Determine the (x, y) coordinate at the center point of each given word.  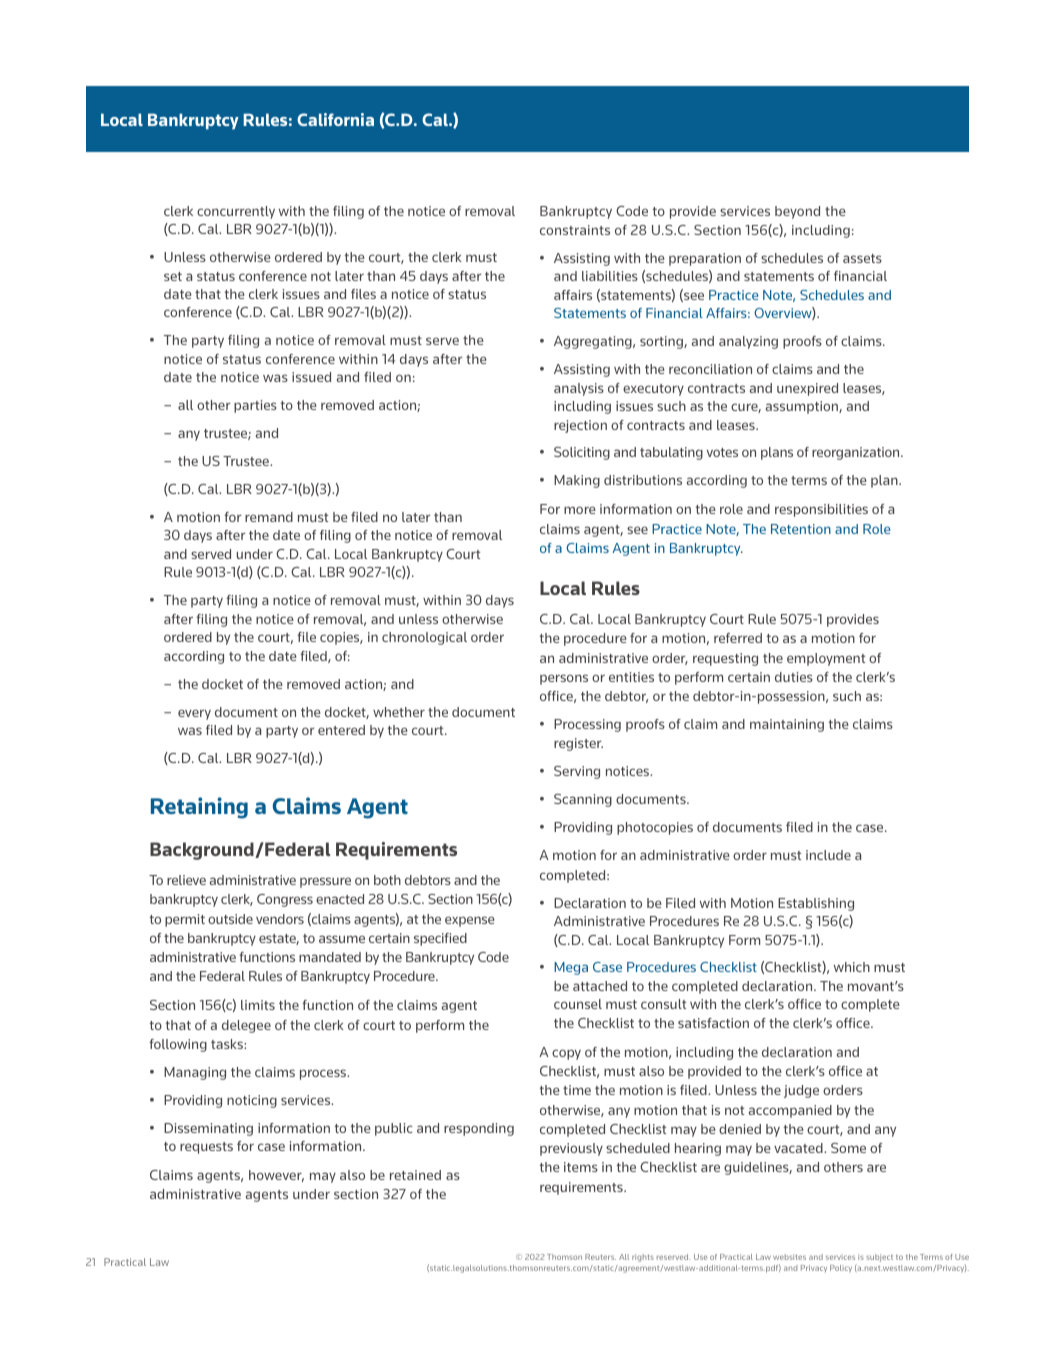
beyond (797, 212)
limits (258, 1005)
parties (255, 406)
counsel (578, 1004)
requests (206, 1148)
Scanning (583, 800)
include (828, 855)
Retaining (199, 808)
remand (269, 517)
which (852, 967)
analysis (579, 389)
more (580, 510)
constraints (575, 230)
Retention (801, 529)
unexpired (807, 389)
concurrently (236, 212)
